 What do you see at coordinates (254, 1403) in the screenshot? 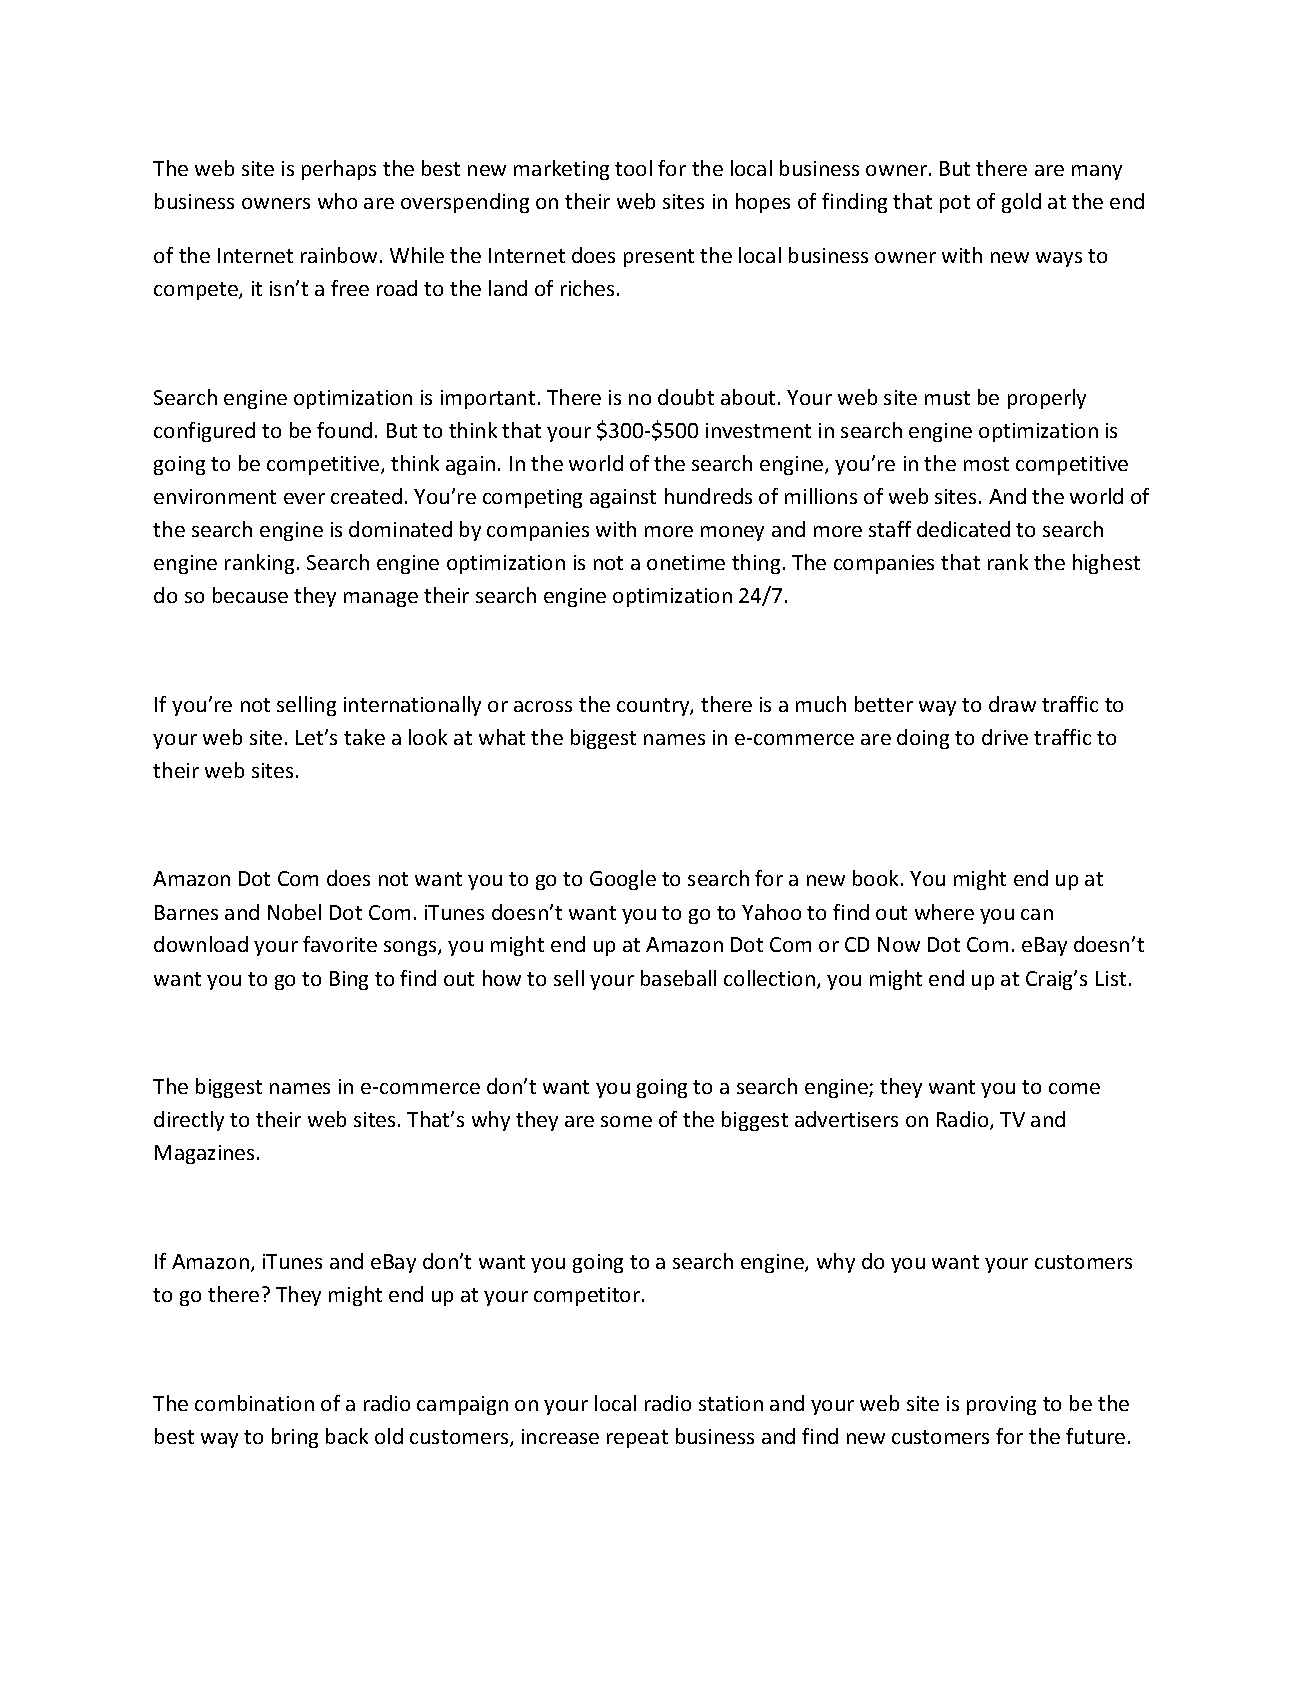
I see `combination` at bounding box center [254, 1403].
